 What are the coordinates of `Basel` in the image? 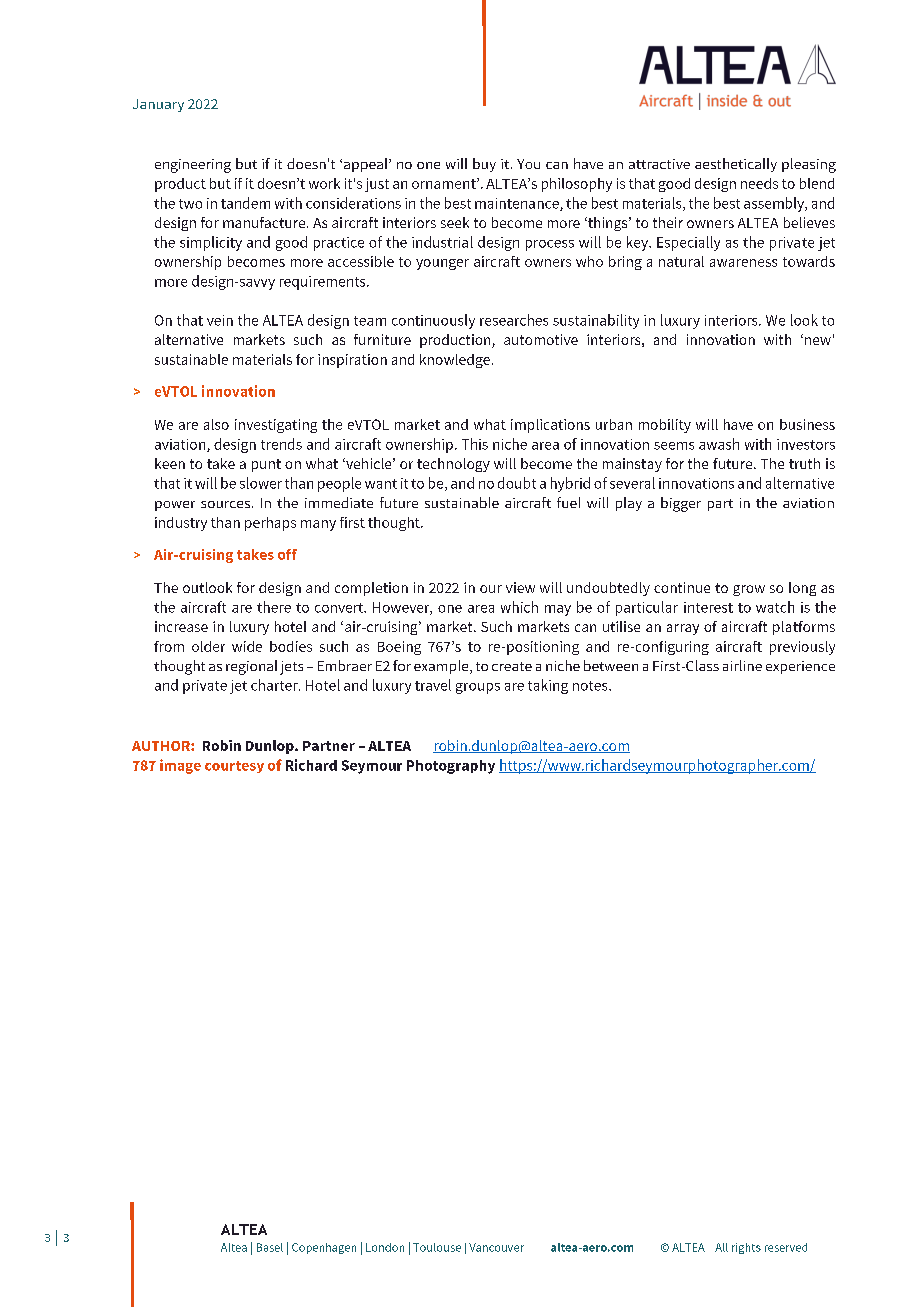 It's located at (270, 1247).
